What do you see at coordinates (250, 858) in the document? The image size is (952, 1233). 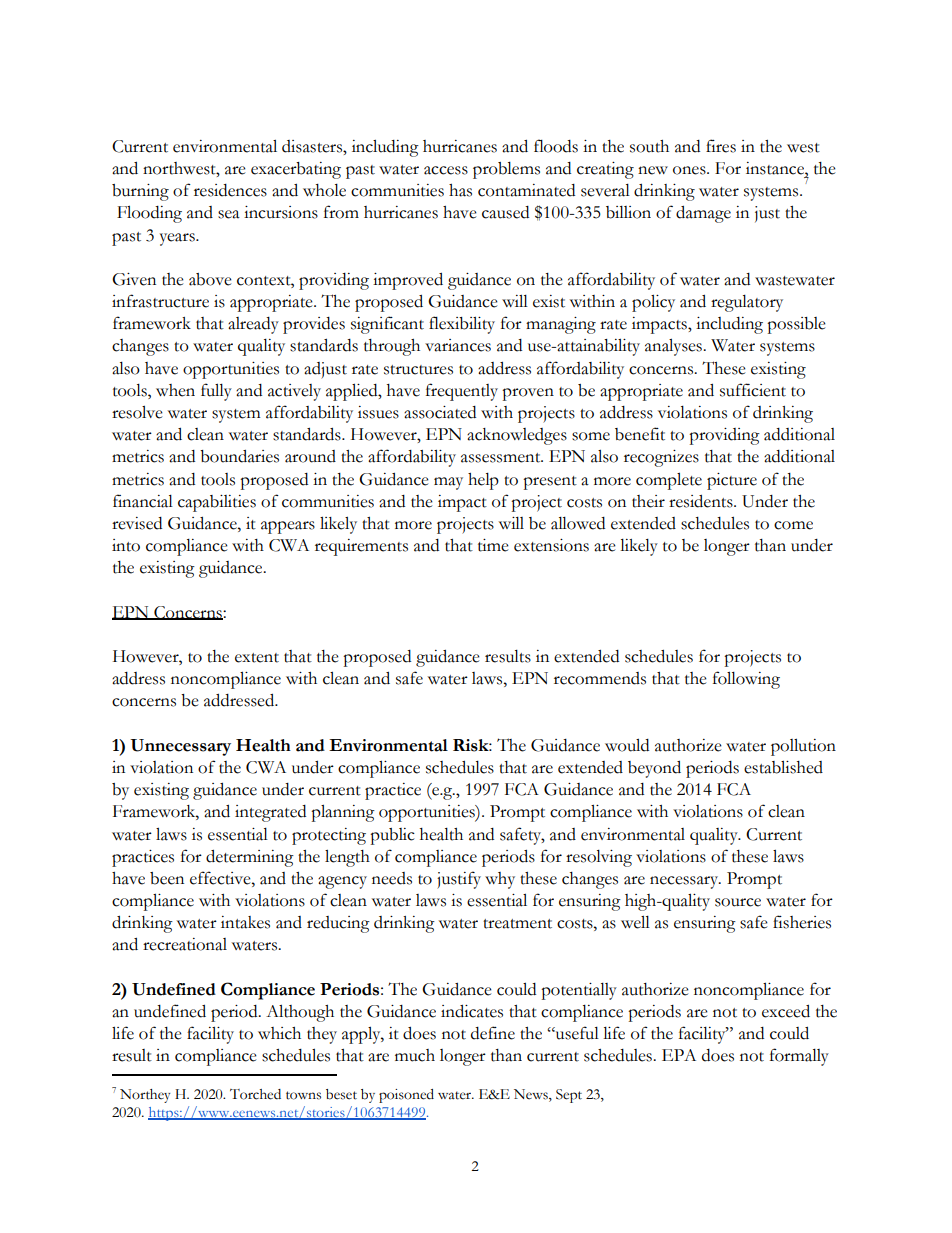 I see `determining` at bounding box center [250, 858].
